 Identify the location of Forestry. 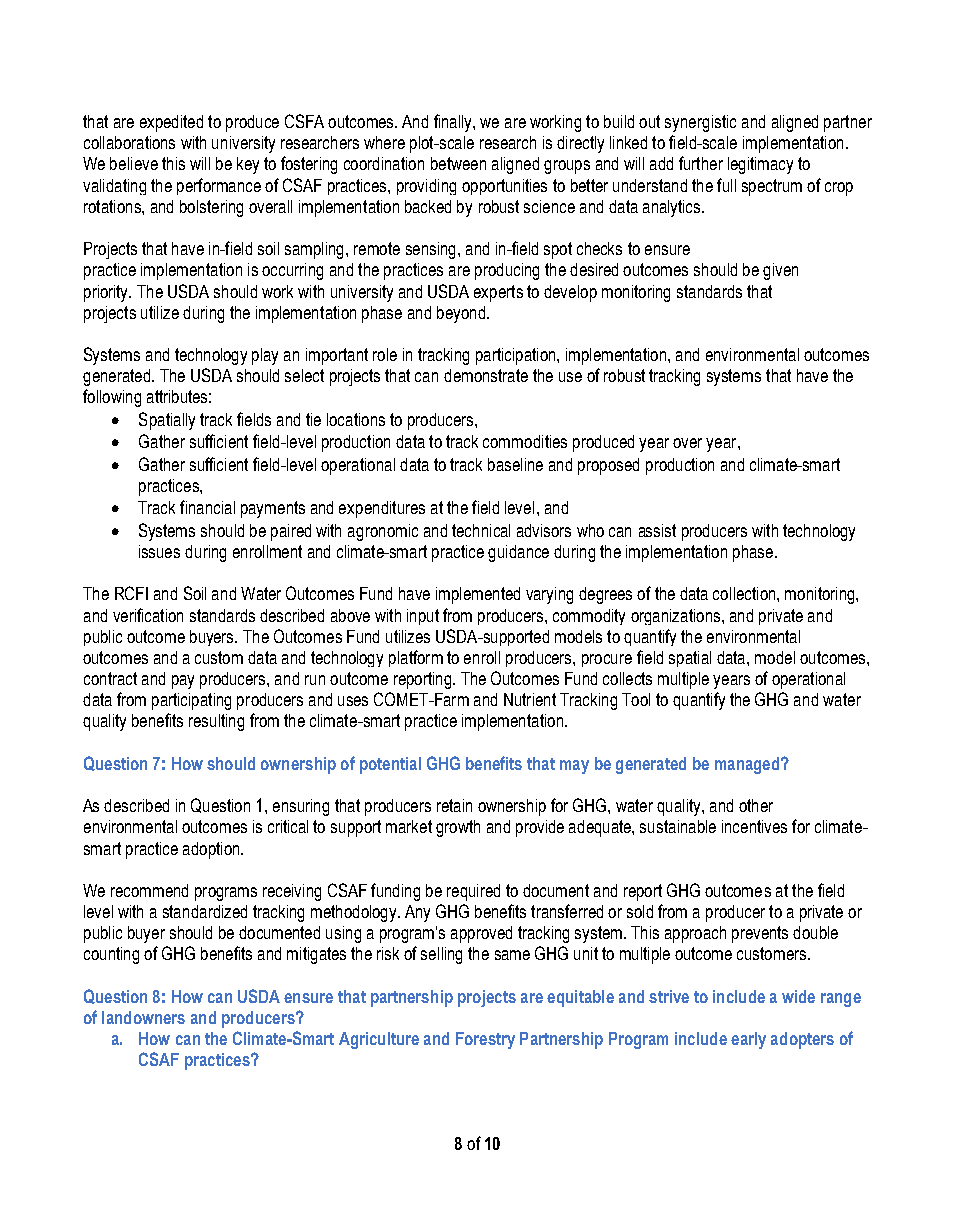
(485, 1040).
